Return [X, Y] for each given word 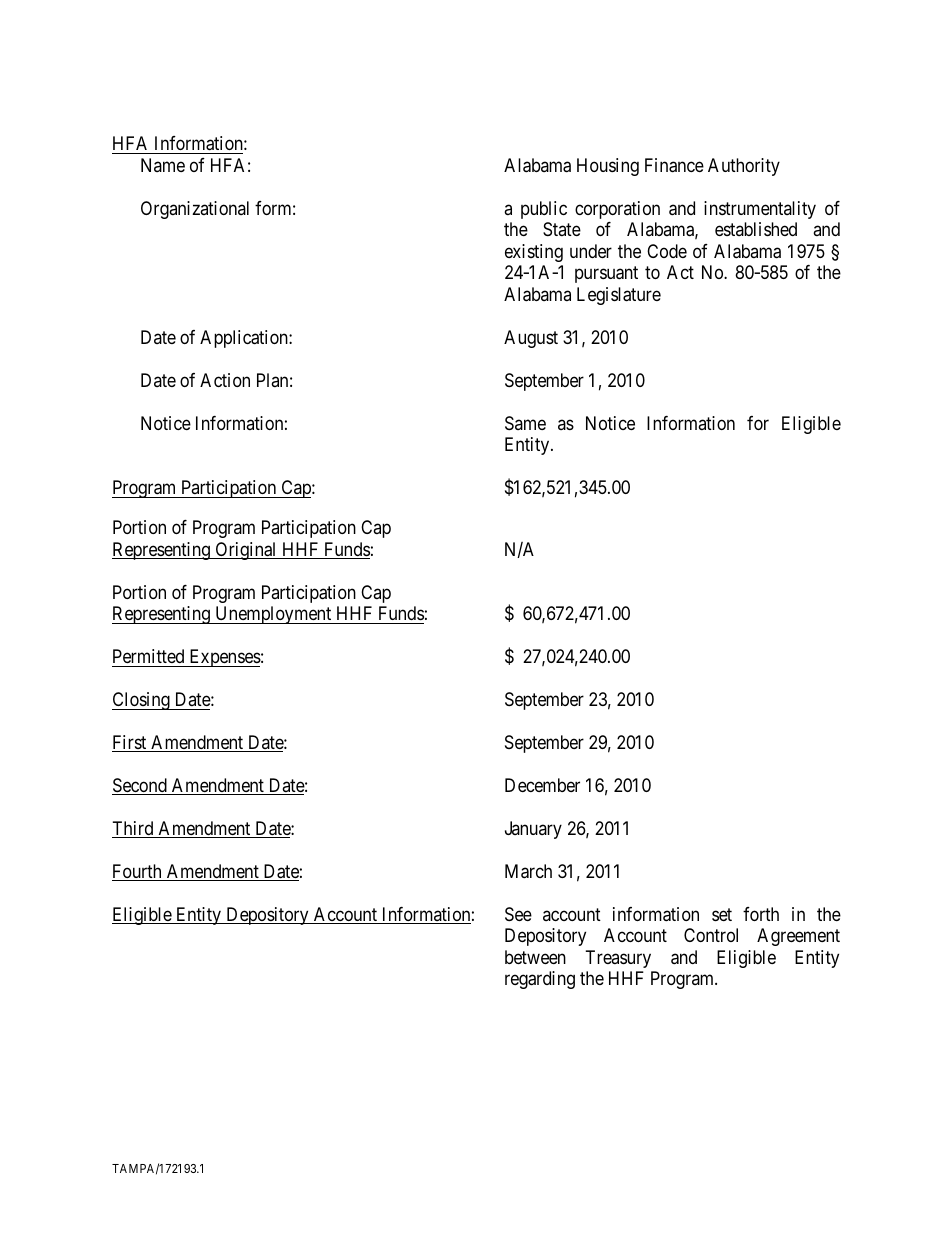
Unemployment [273, 615]
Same [525, 423]
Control [711, 935]
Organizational [195, 210]
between [535, 957]
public [544, 210]
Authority [744, 167]
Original [246, 551]
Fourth [138, 872]
